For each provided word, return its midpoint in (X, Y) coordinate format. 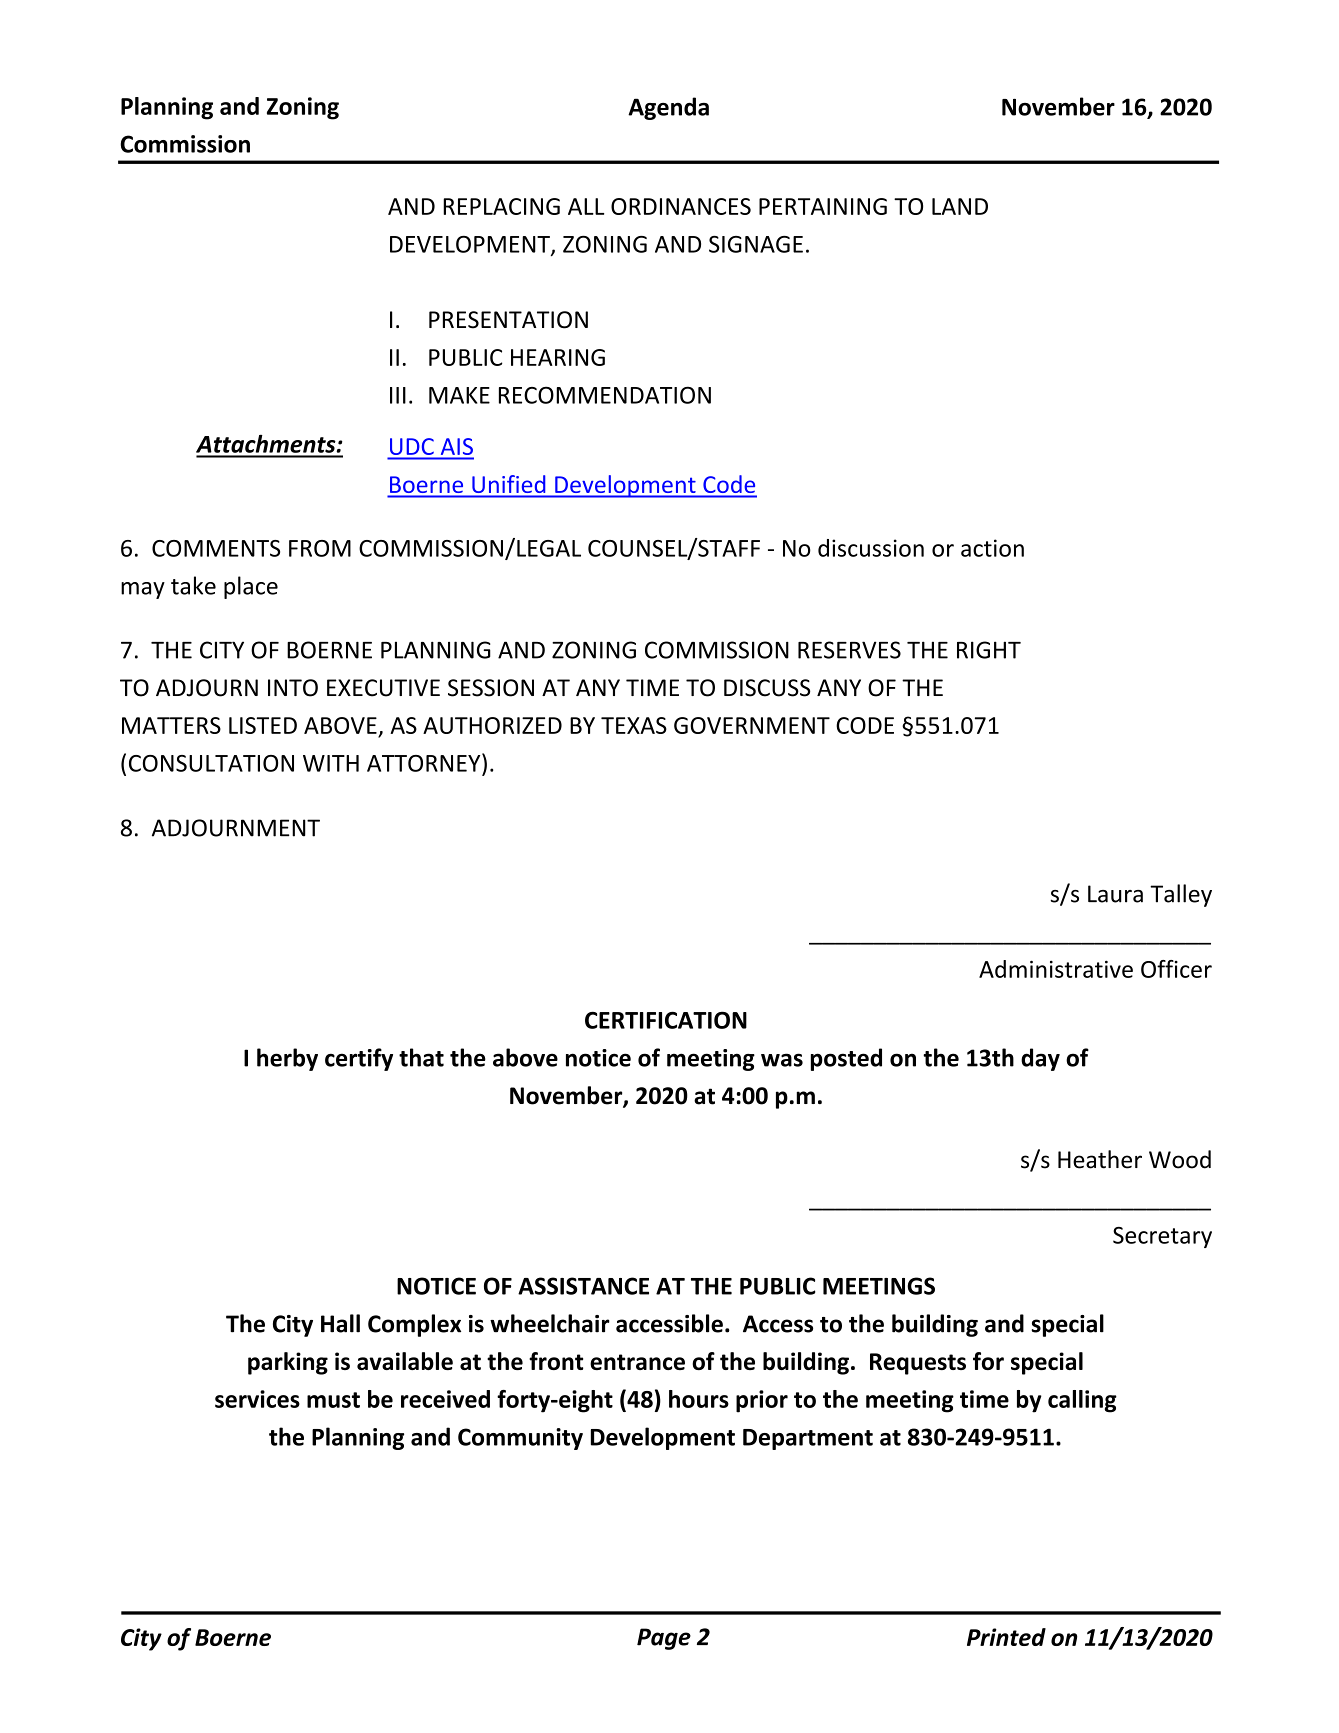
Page (664, 1639)
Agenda (668, 108)
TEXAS (634, 725)
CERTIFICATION (666, 1020)
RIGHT (989, 650)
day (1040, 1059)
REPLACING (501, 206)
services (257, 1399)
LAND (960, 206)
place (251, 587)
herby (287, 1059)
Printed (1006, 1637)
